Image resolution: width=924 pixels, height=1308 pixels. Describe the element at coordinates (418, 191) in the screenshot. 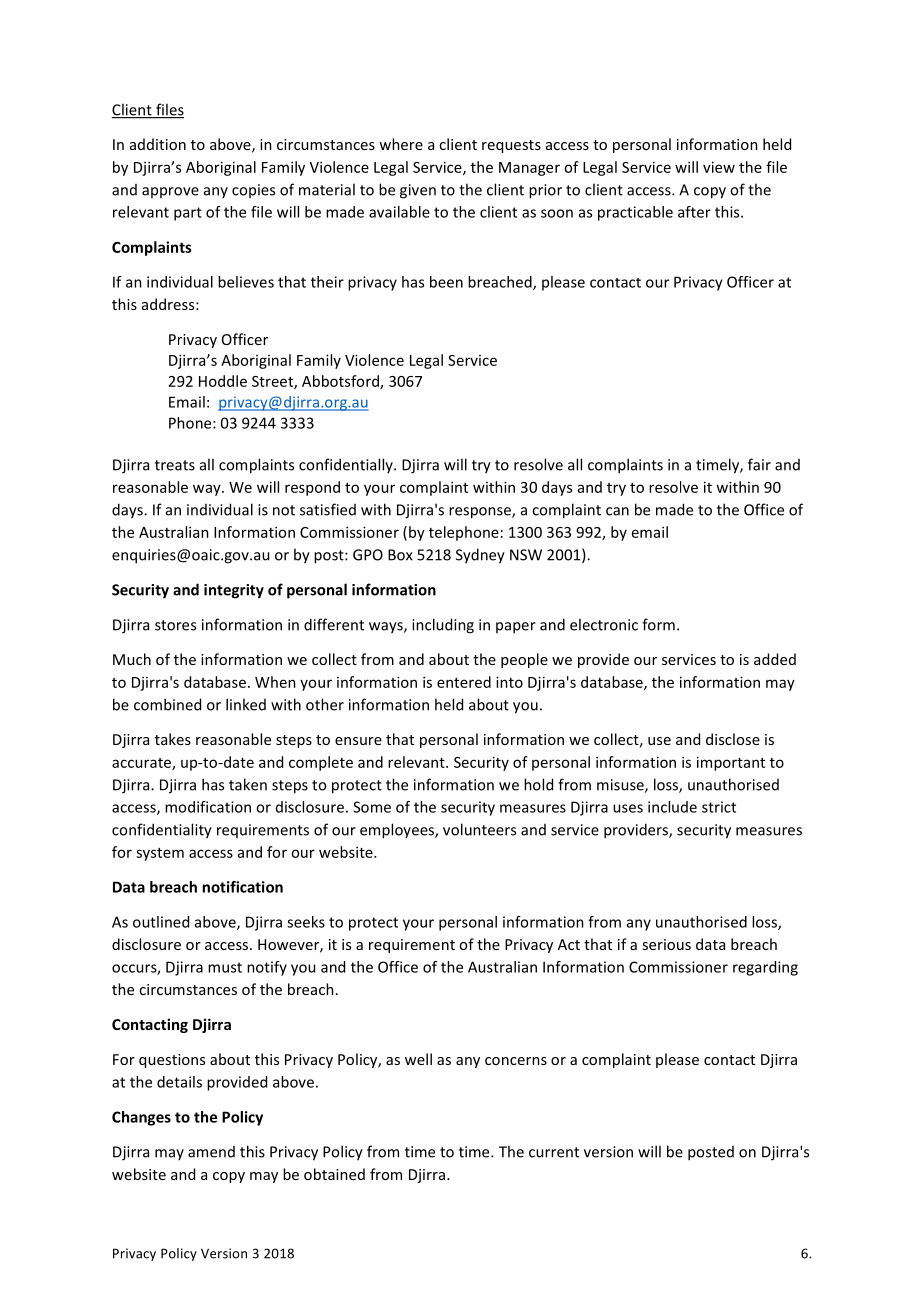

I see `given` at that location.
